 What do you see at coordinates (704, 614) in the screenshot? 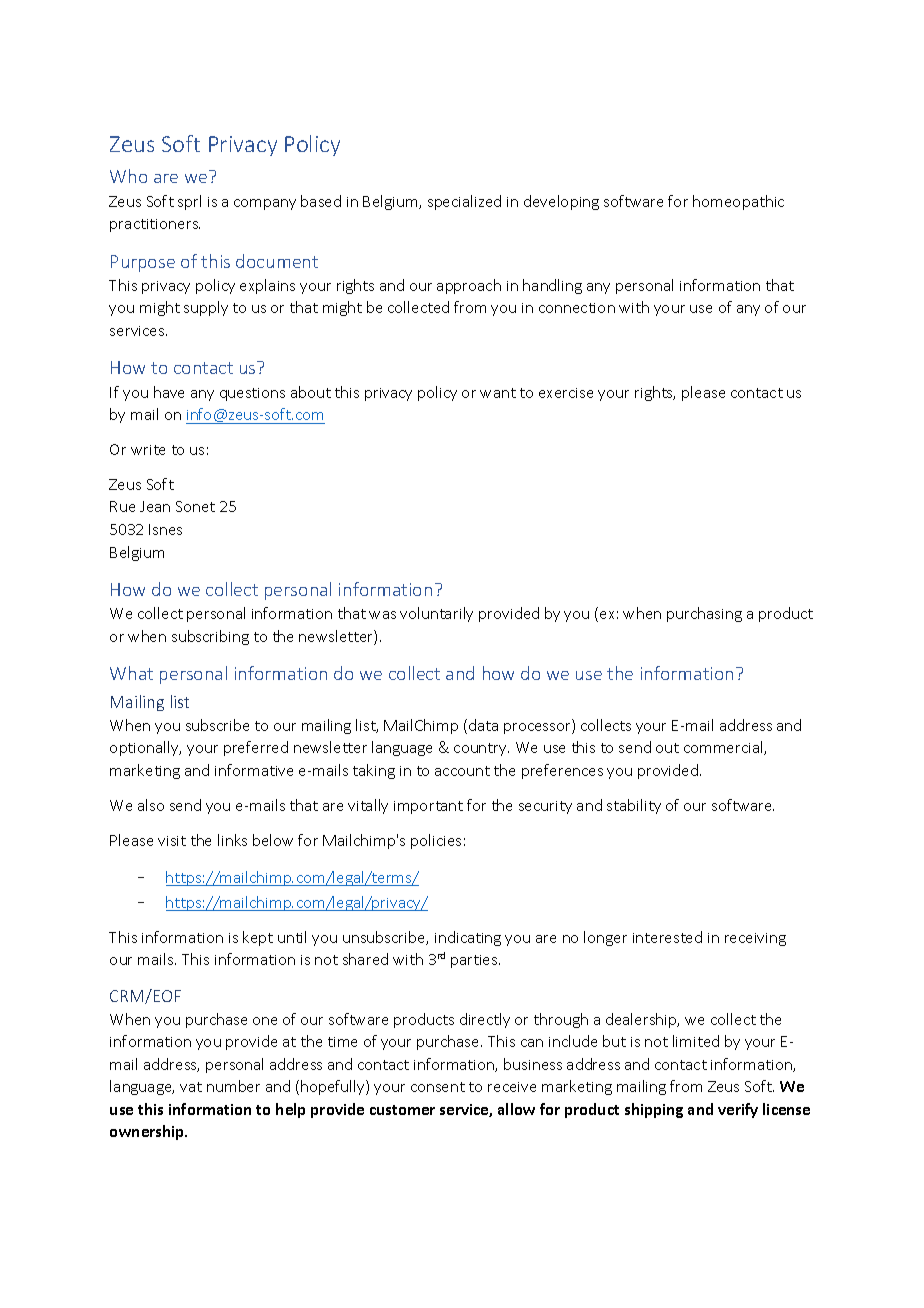
I see `purchasing` at bounding box center [704, 614].
